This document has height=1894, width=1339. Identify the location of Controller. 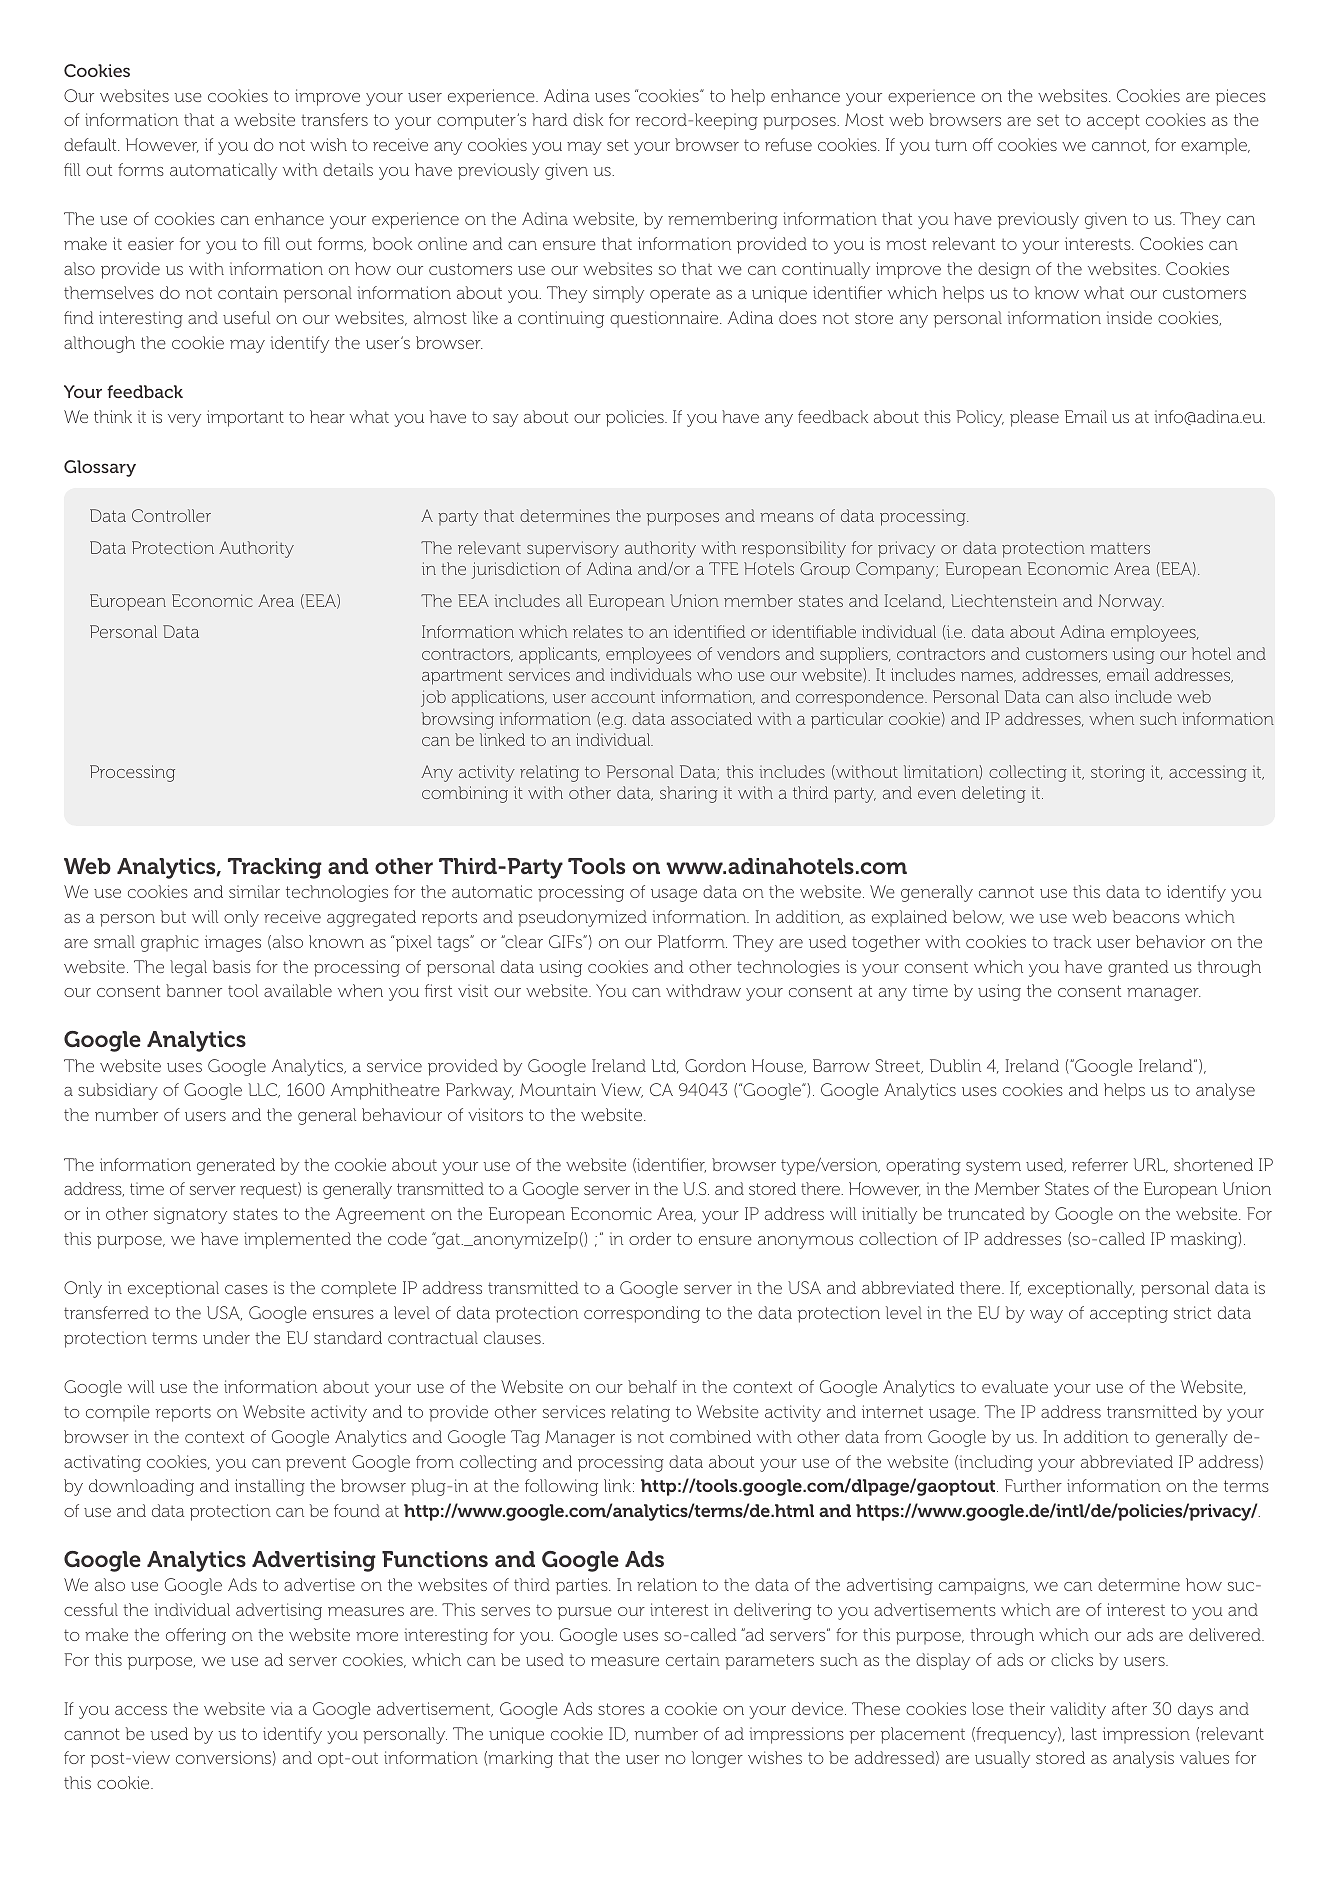
(171, 515).
